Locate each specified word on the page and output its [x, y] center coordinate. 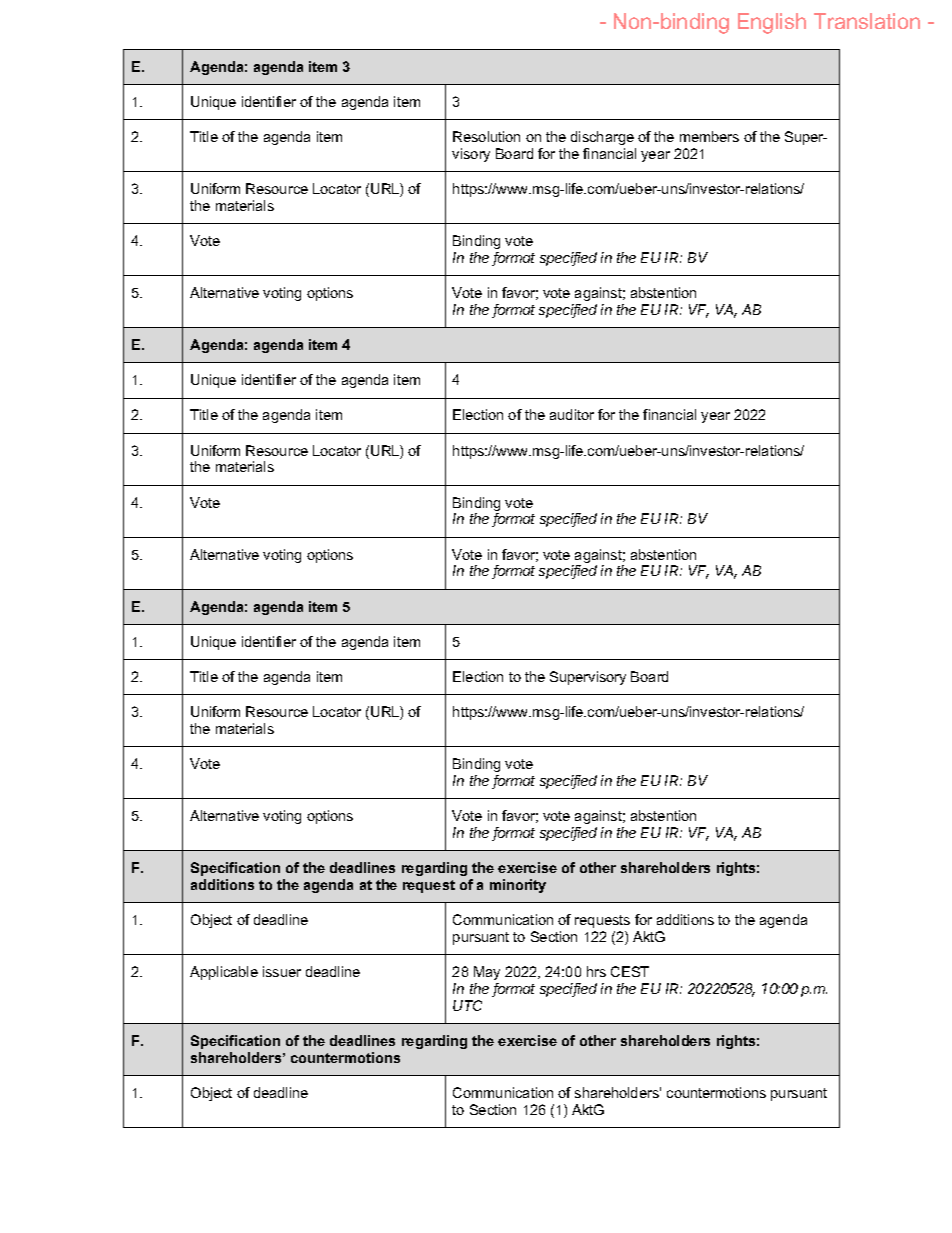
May [487, 973]
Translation [867, 21]
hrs [596, 971]
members [709, 136]
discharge [602, 138]
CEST [630, 971]
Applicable [224, 973]
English [772, 23]
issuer [282, 971]
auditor [572, 414]
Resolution [486, 136]
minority [518, 886]
